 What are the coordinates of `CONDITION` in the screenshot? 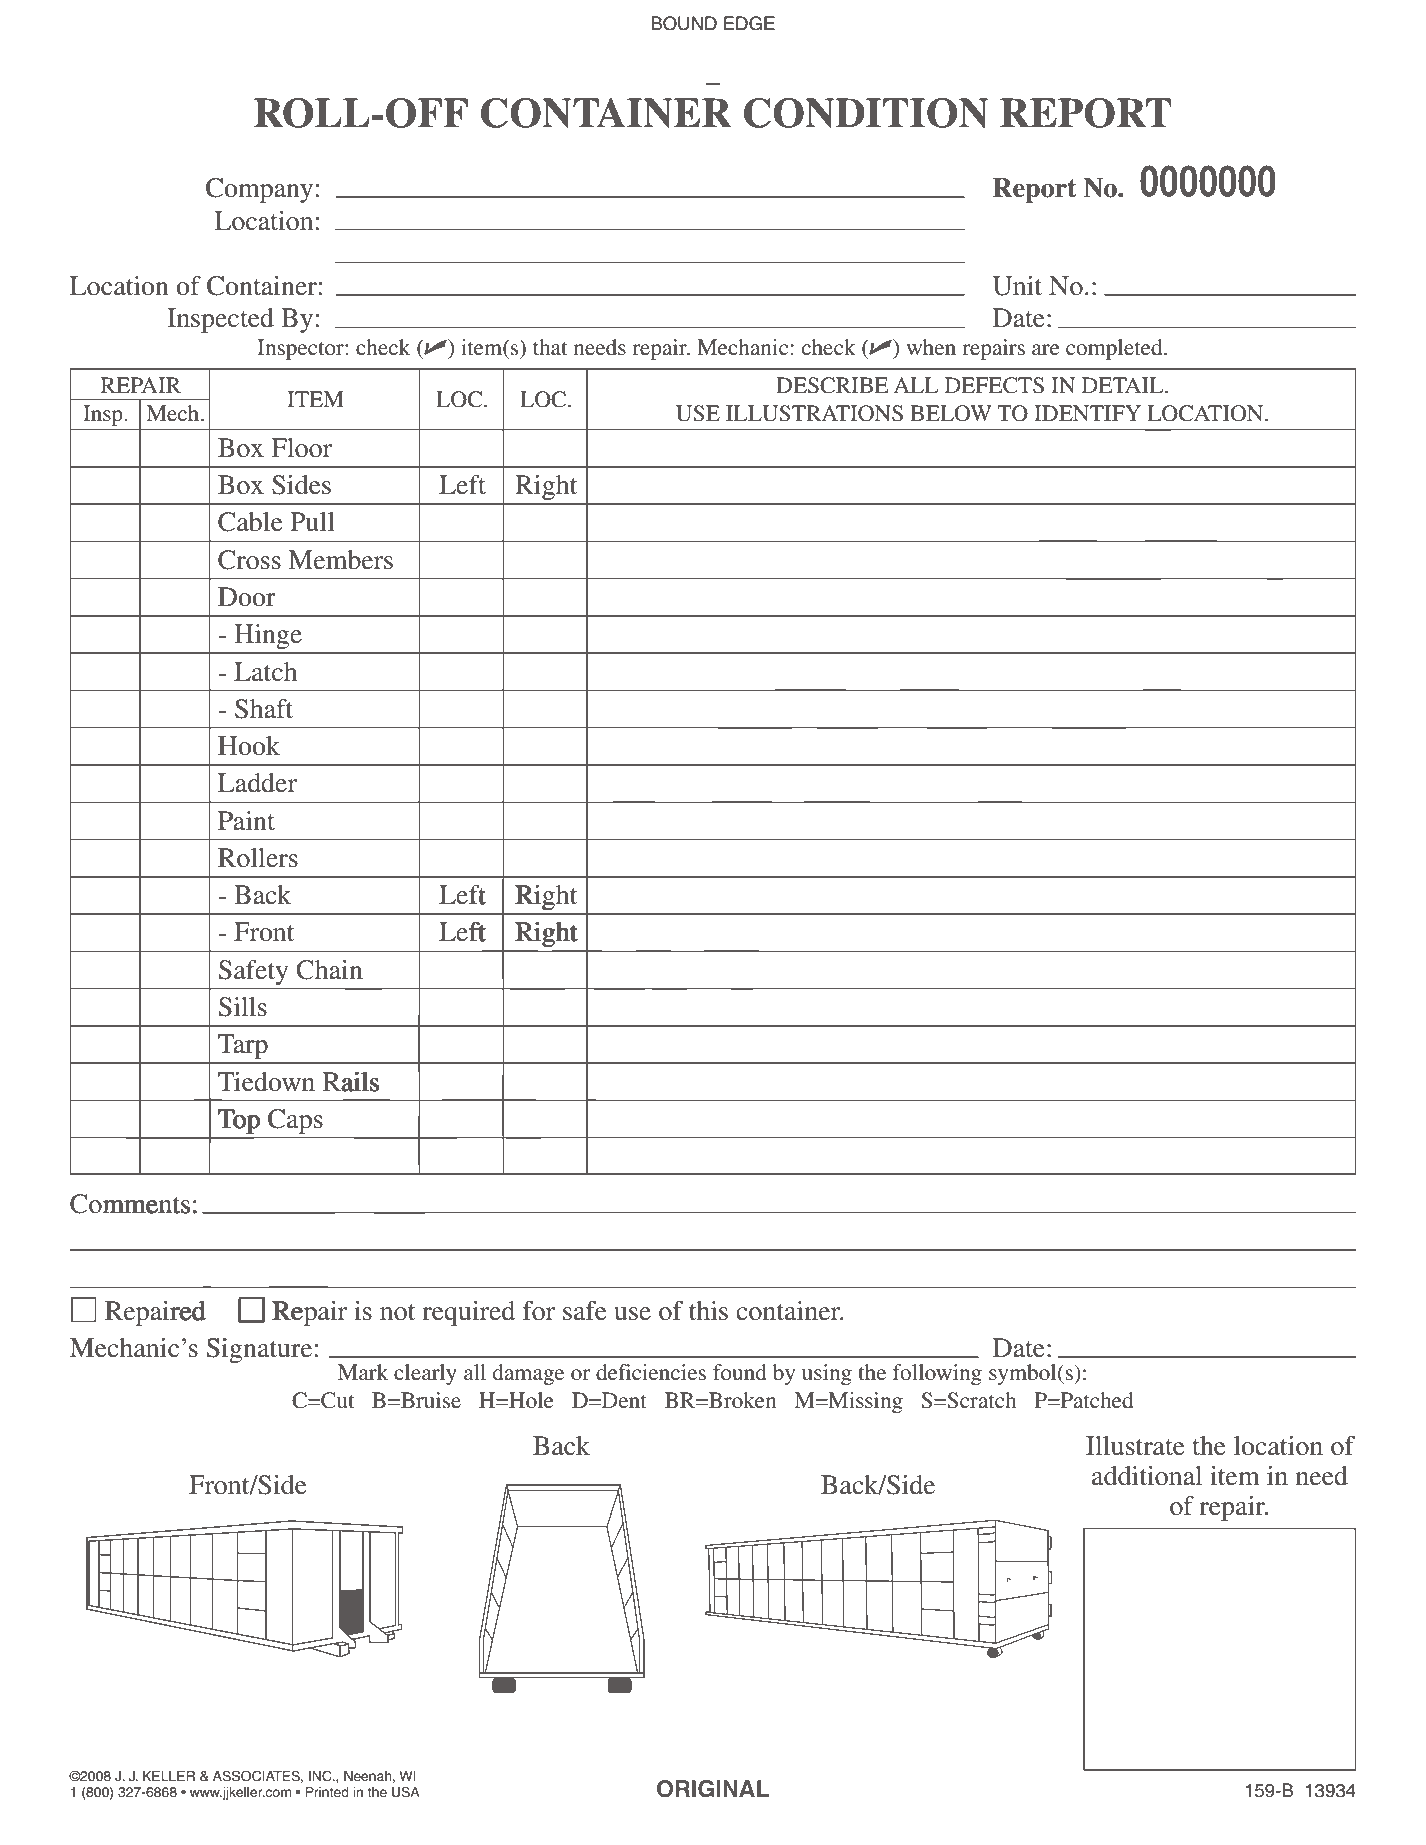 It's located at (866, 113).
